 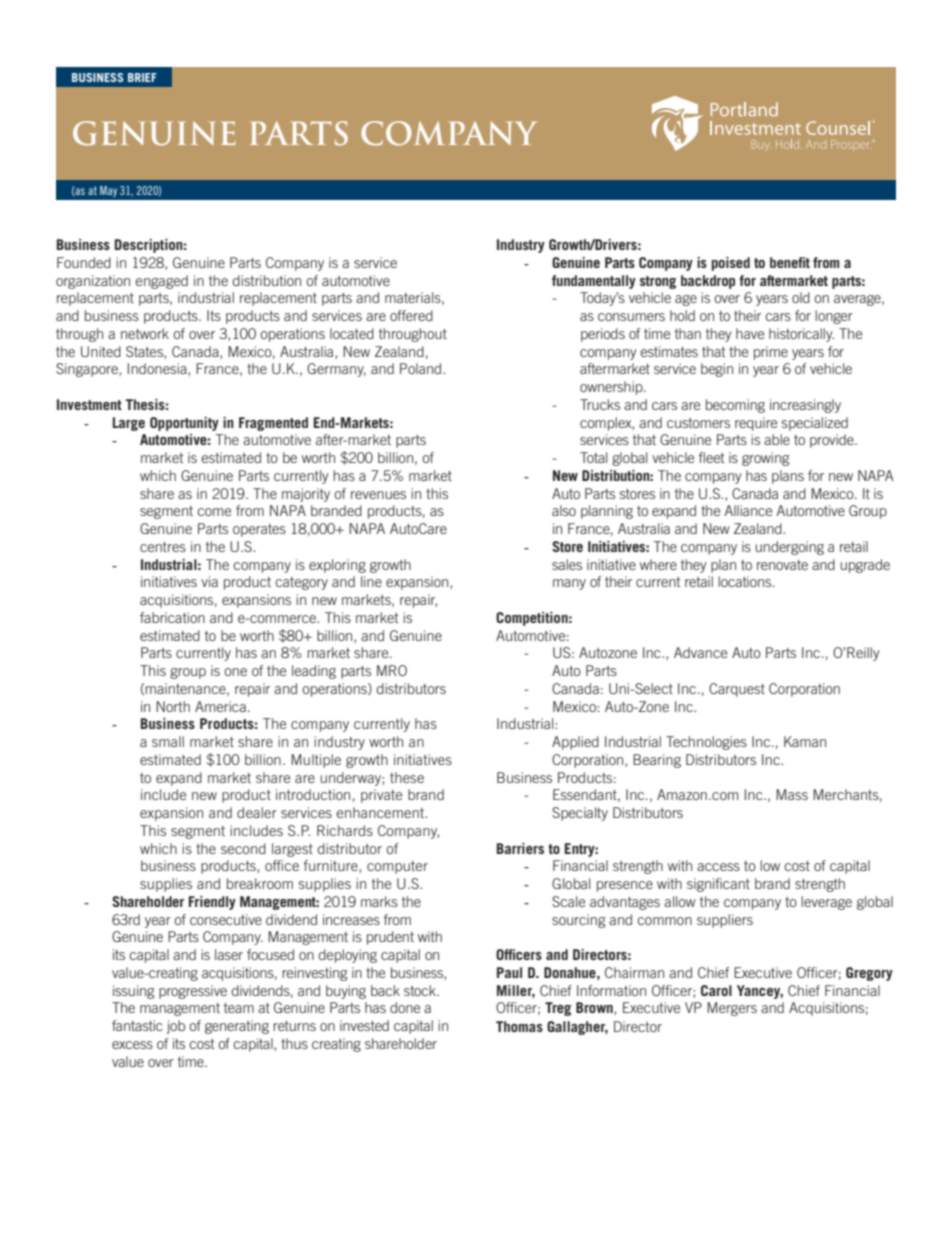 What do you see at coordinates (594, 282) in the screenshot?
I see `fundamentally` at bounding box center [594, 282].
